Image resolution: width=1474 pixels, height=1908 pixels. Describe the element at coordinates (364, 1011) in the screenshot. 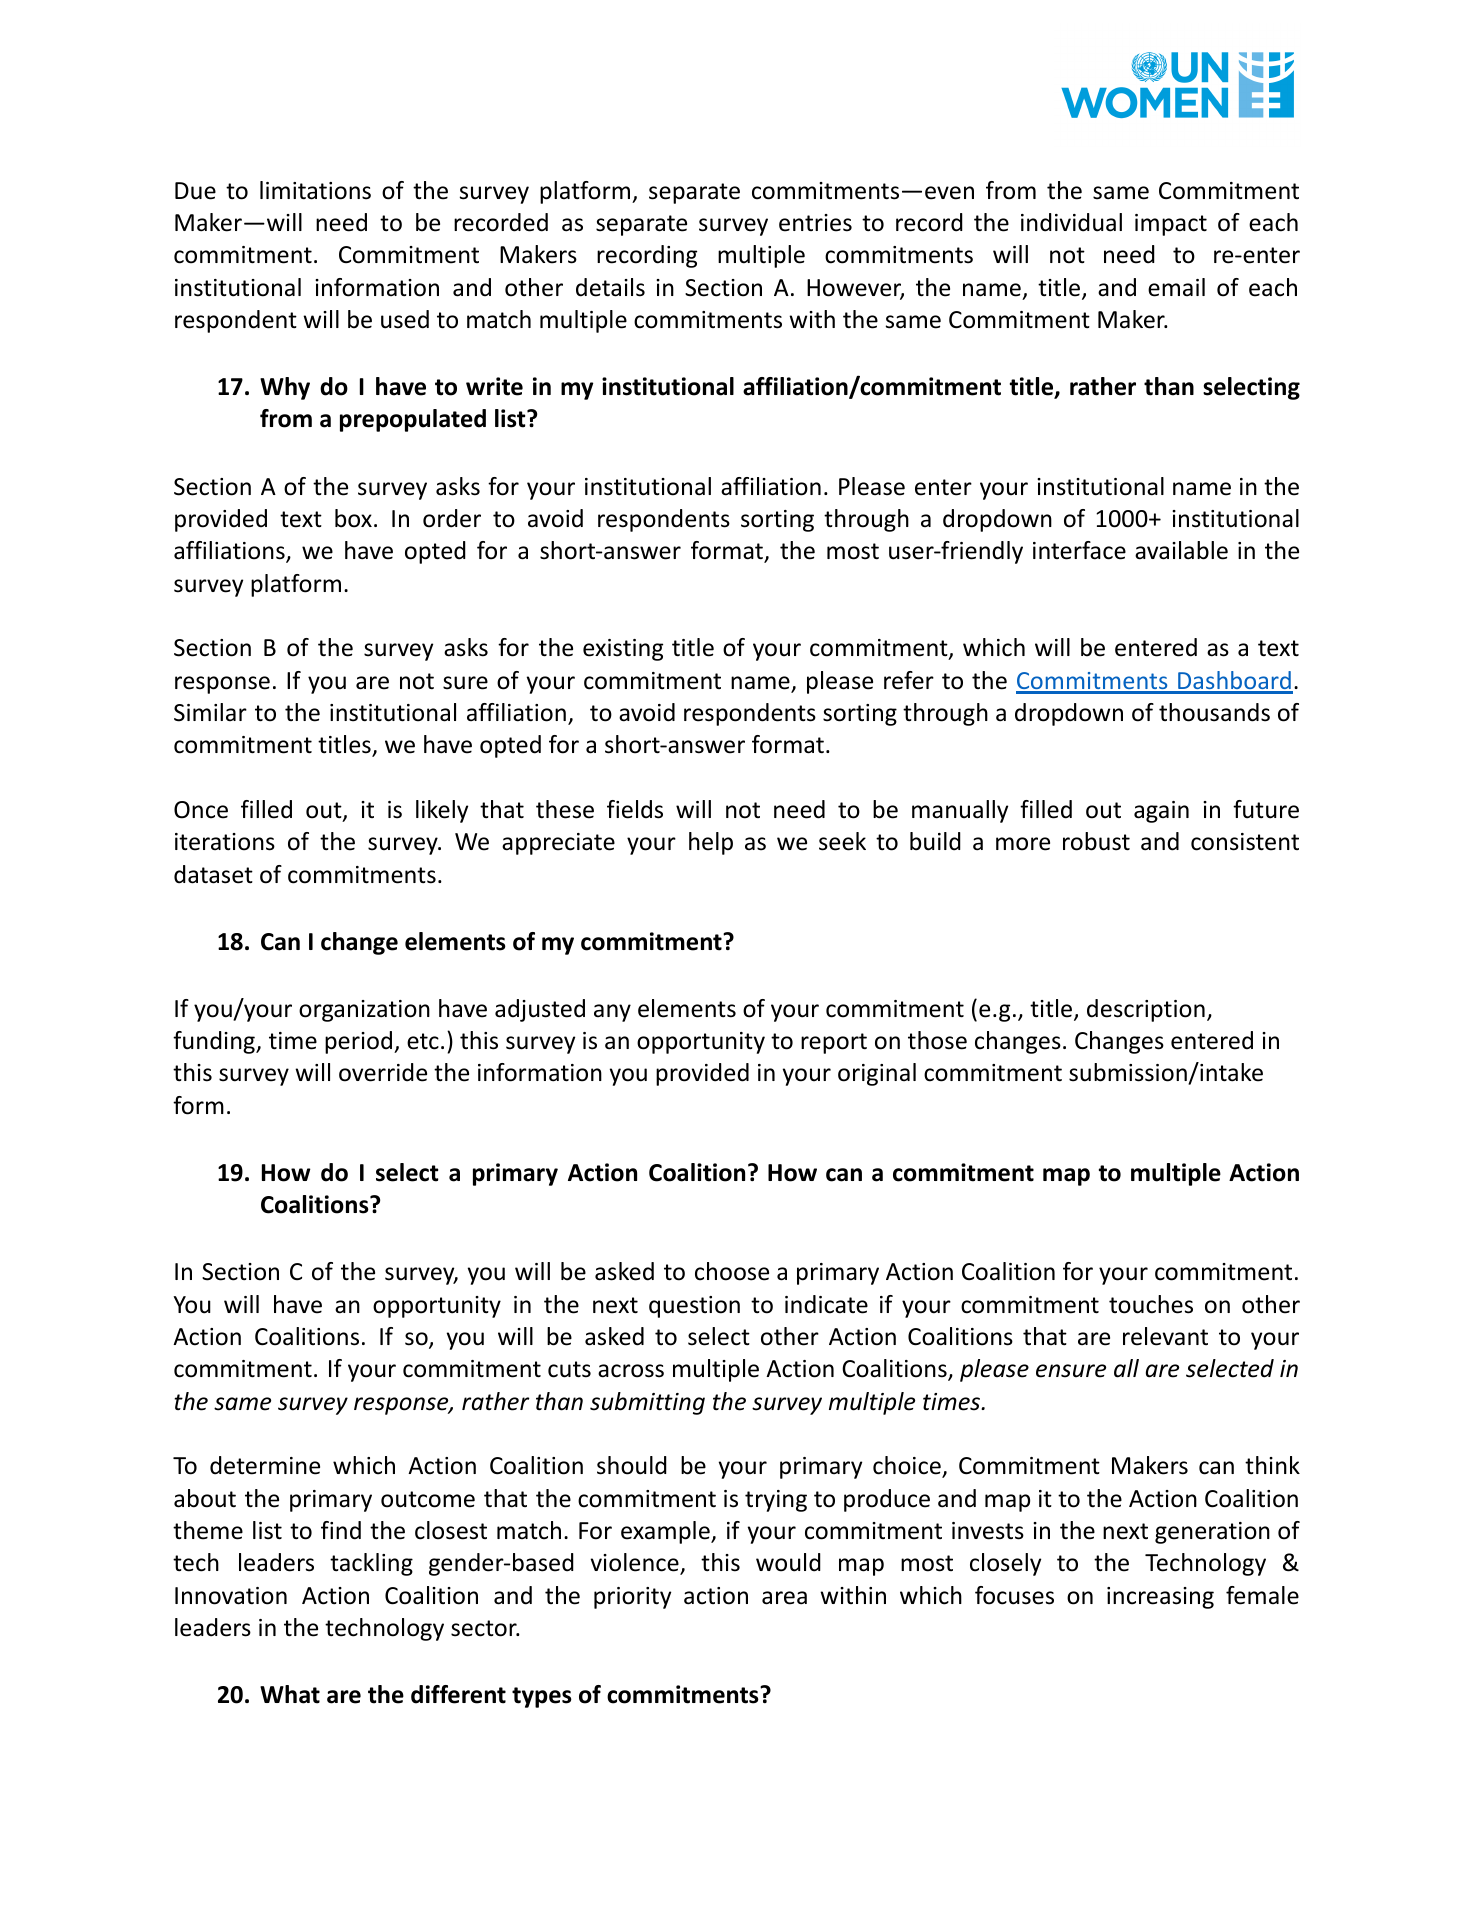

I see `organization` at that location.
